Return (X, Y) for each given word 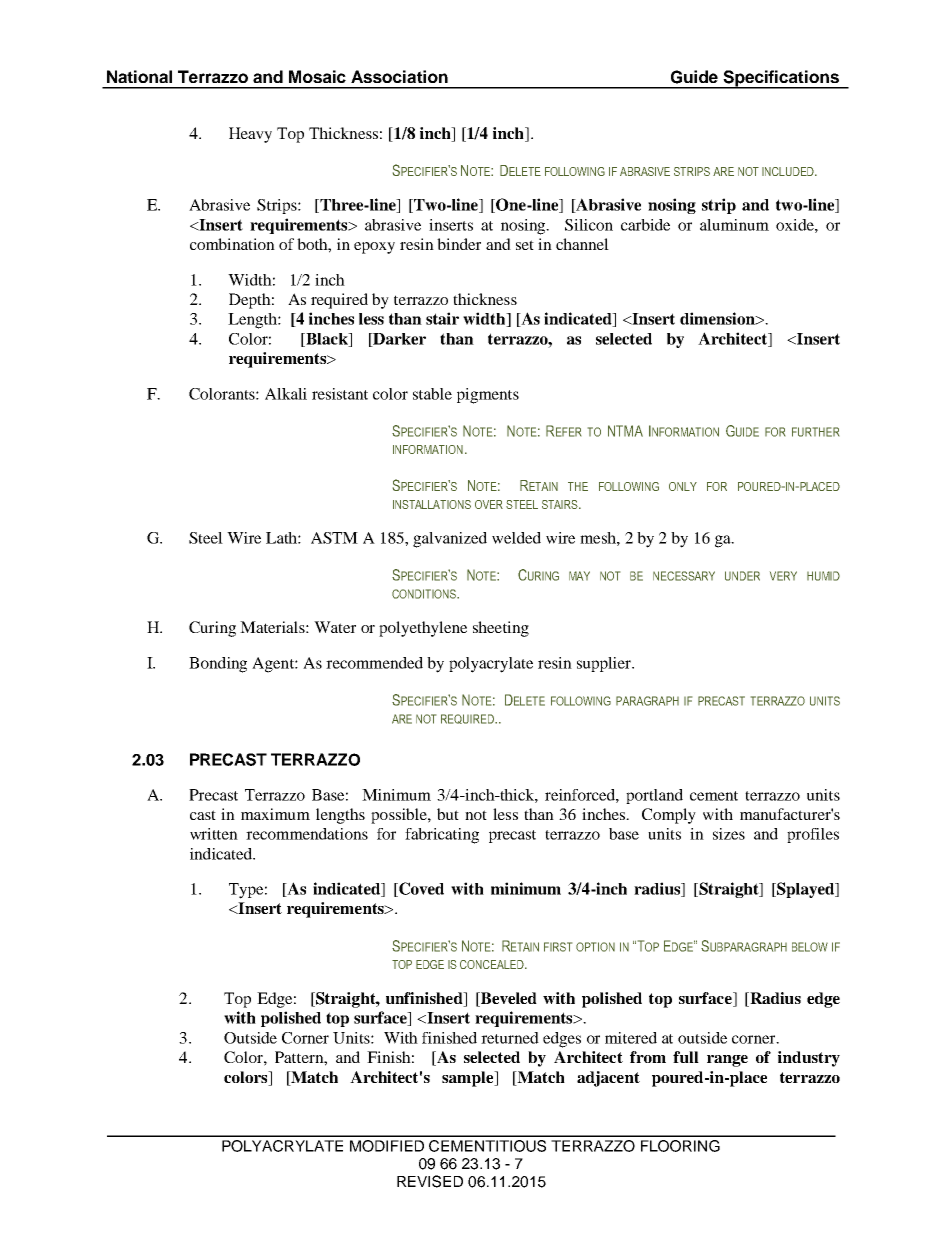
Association (399, 76)
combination (232, 244)
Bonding (218, 665)
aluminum (734, 225)
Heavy (250, 135)
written (214, 834)
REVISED (430, 1181)
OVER (489, 504)
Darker (398, 340)
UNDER (742, 576)
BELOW (810, 947)
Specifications (781, 79)
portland (654, 796)
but (448, 814)
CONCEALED (493, 964)
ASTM (334, 538)
